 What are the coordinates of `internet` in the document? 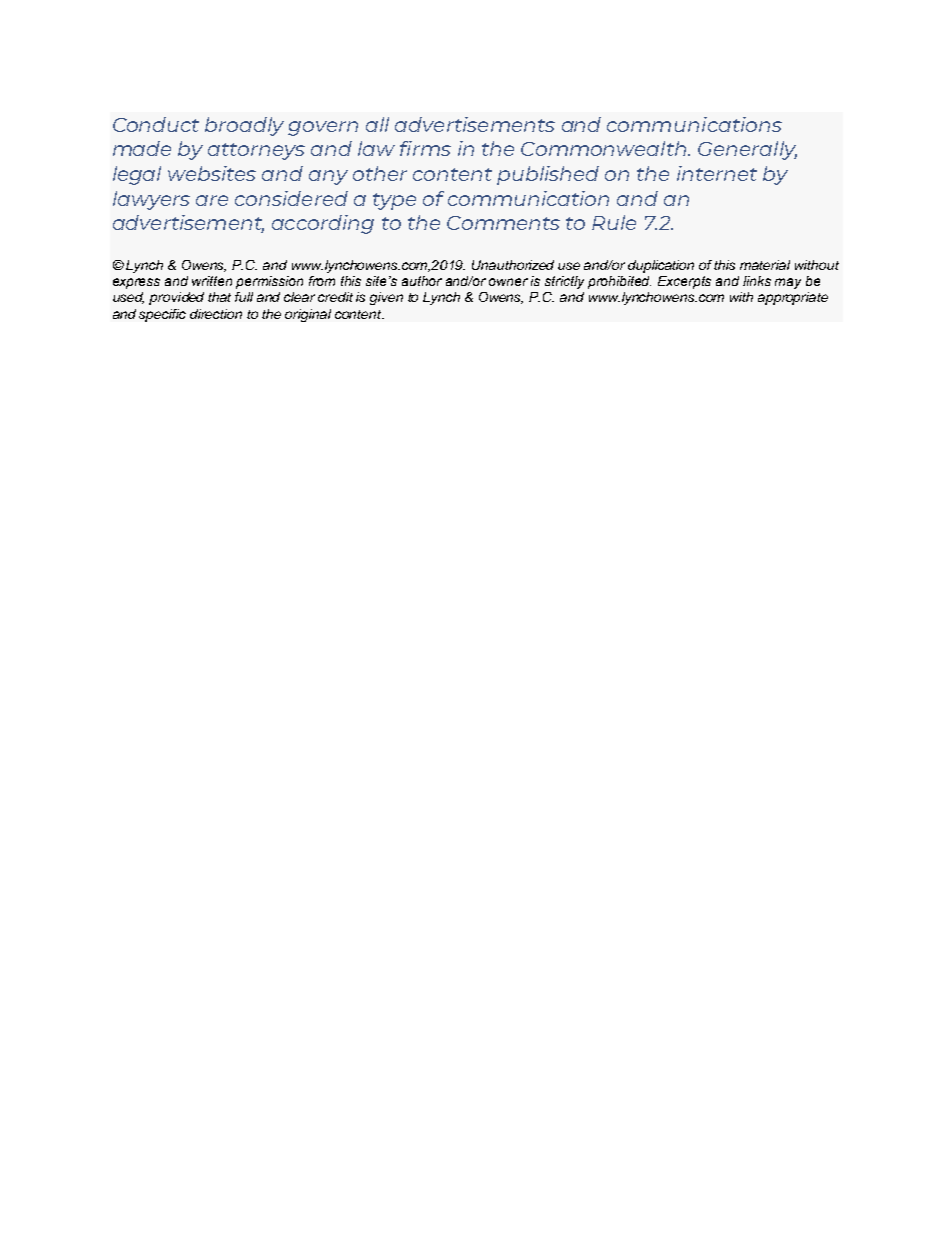 It's located at (717, 173).
